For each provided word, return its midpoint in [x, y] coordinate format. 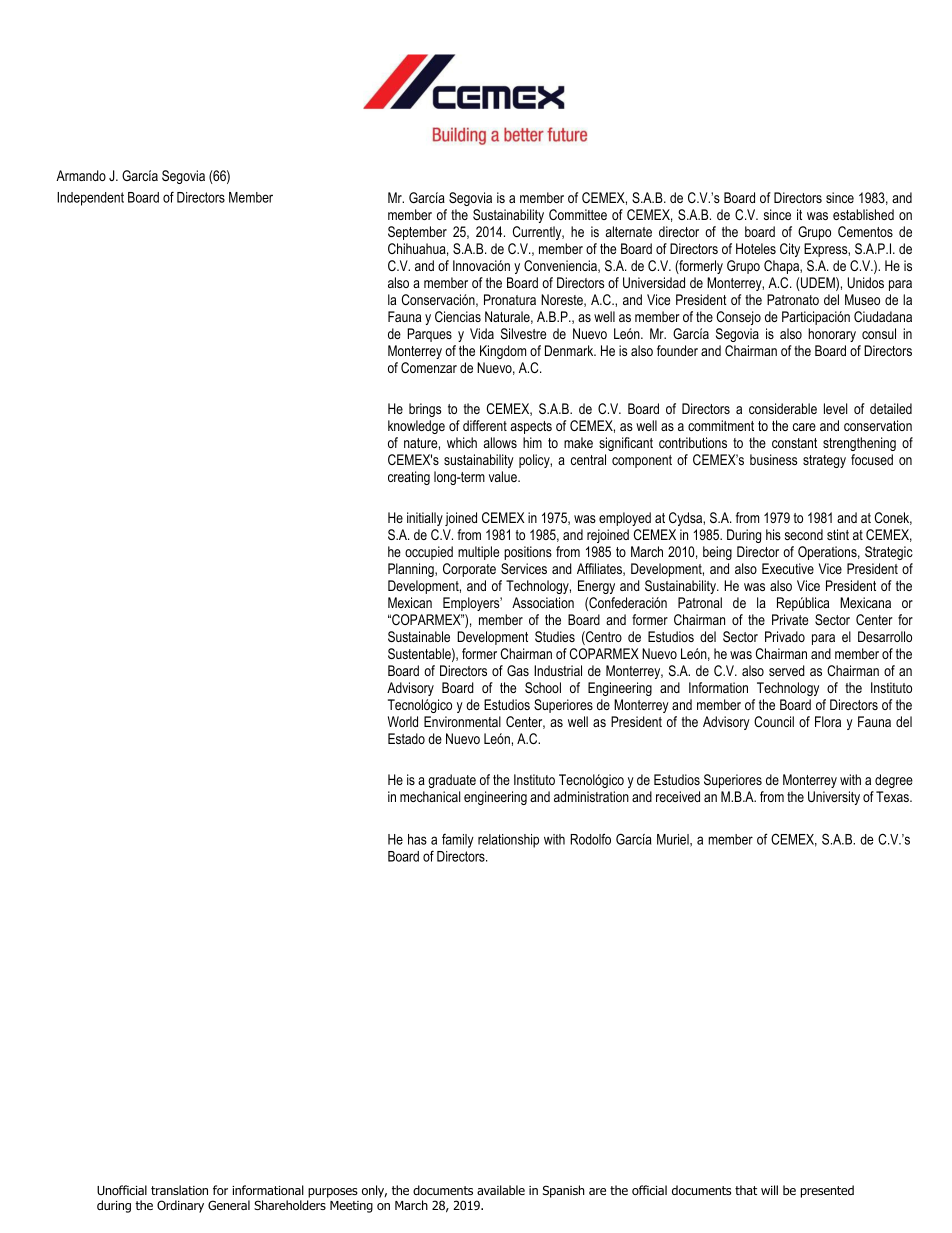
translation [179, 1190]
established [863, 214]
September [417, 233]
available [501, 1190]
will [769, 1190]
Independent [90, 199]
